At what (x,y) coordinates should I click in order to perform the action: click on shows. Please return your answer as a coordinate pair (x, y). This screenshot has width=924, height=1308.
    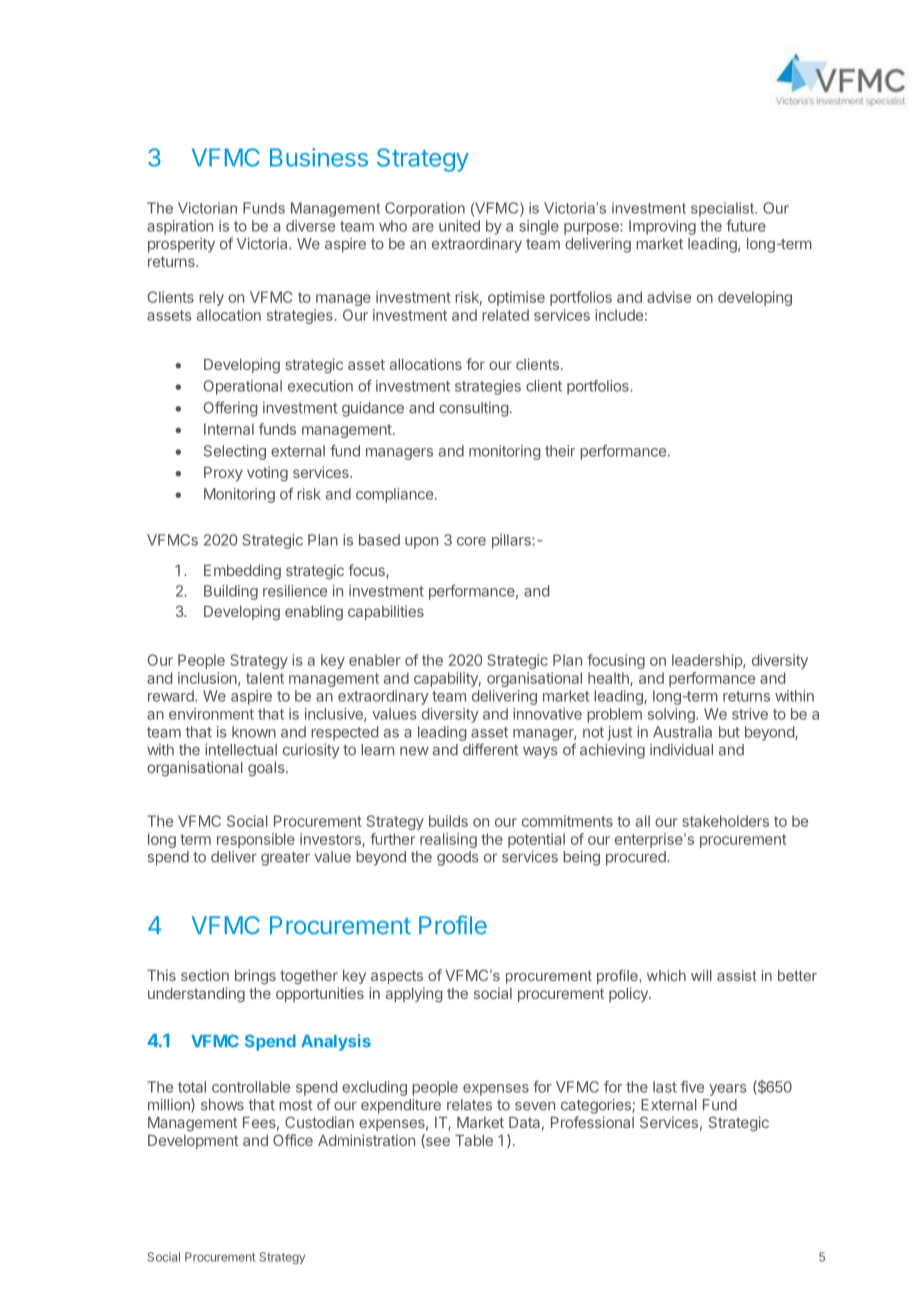
    Looking at the image, I should click on (222, 1105).
